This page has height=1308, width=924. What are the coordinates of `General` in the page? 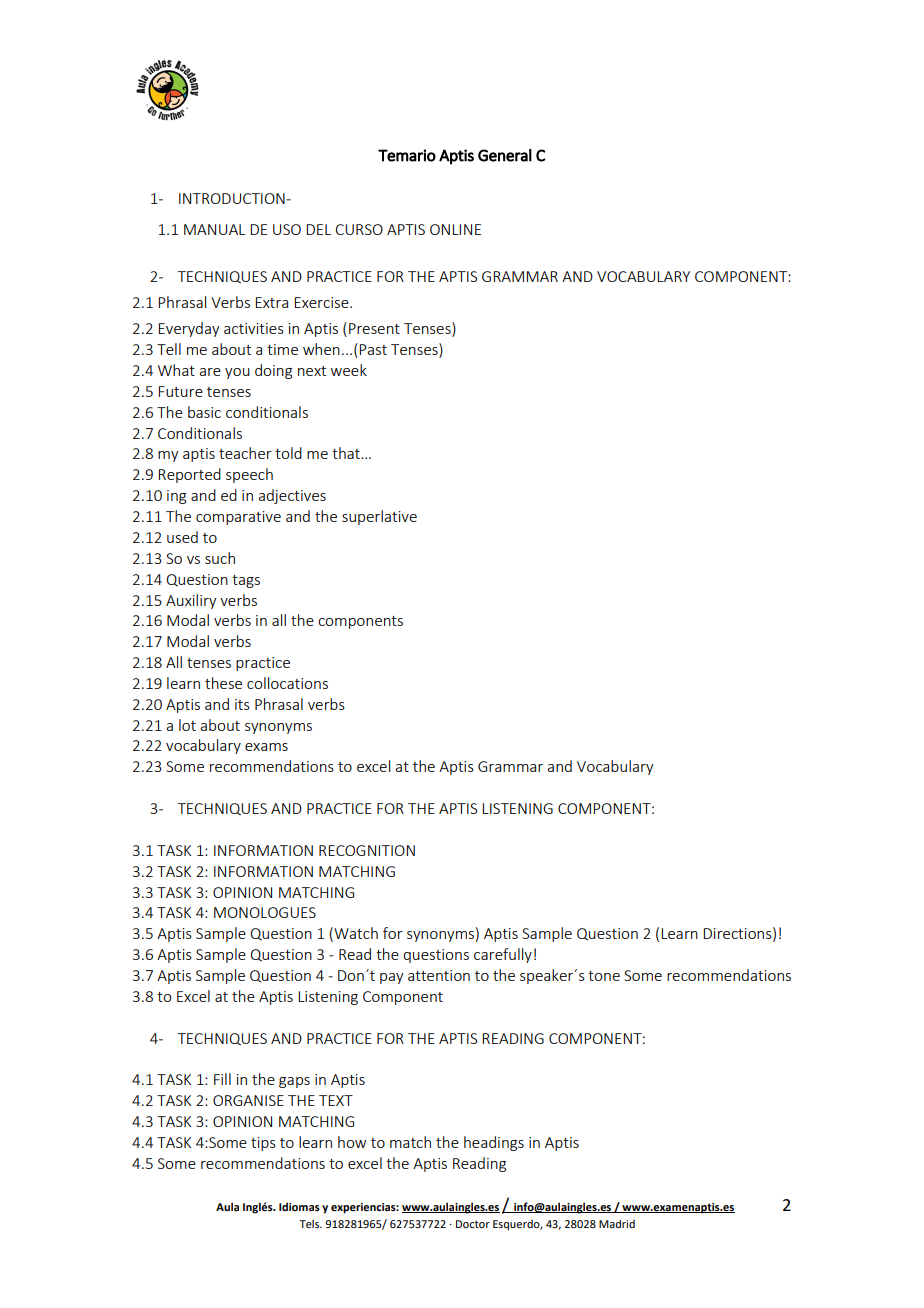 It's located at (505, 155).
